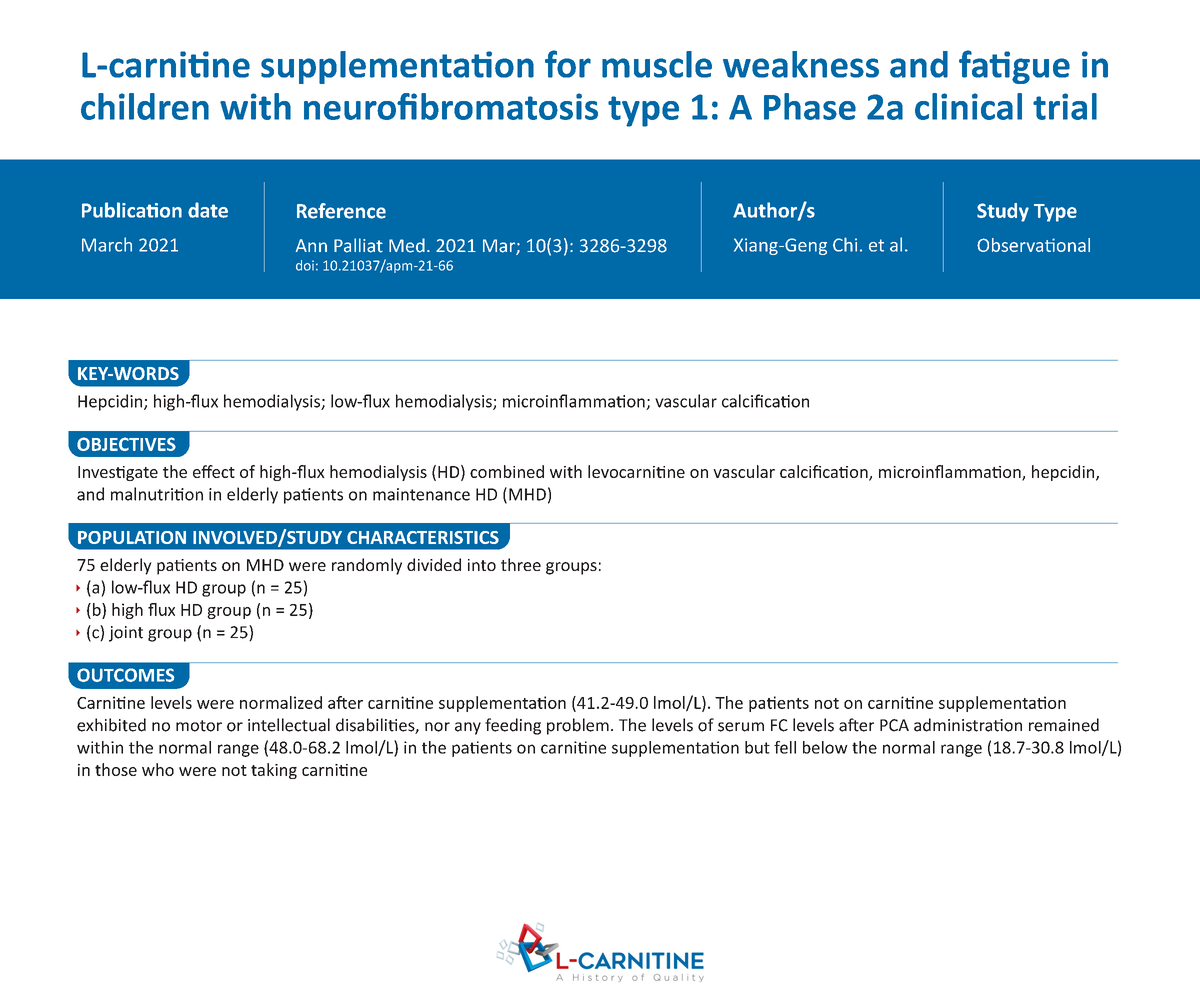  Describe the element at coordinates (568, 64) in the page. I see `for` at that location.
